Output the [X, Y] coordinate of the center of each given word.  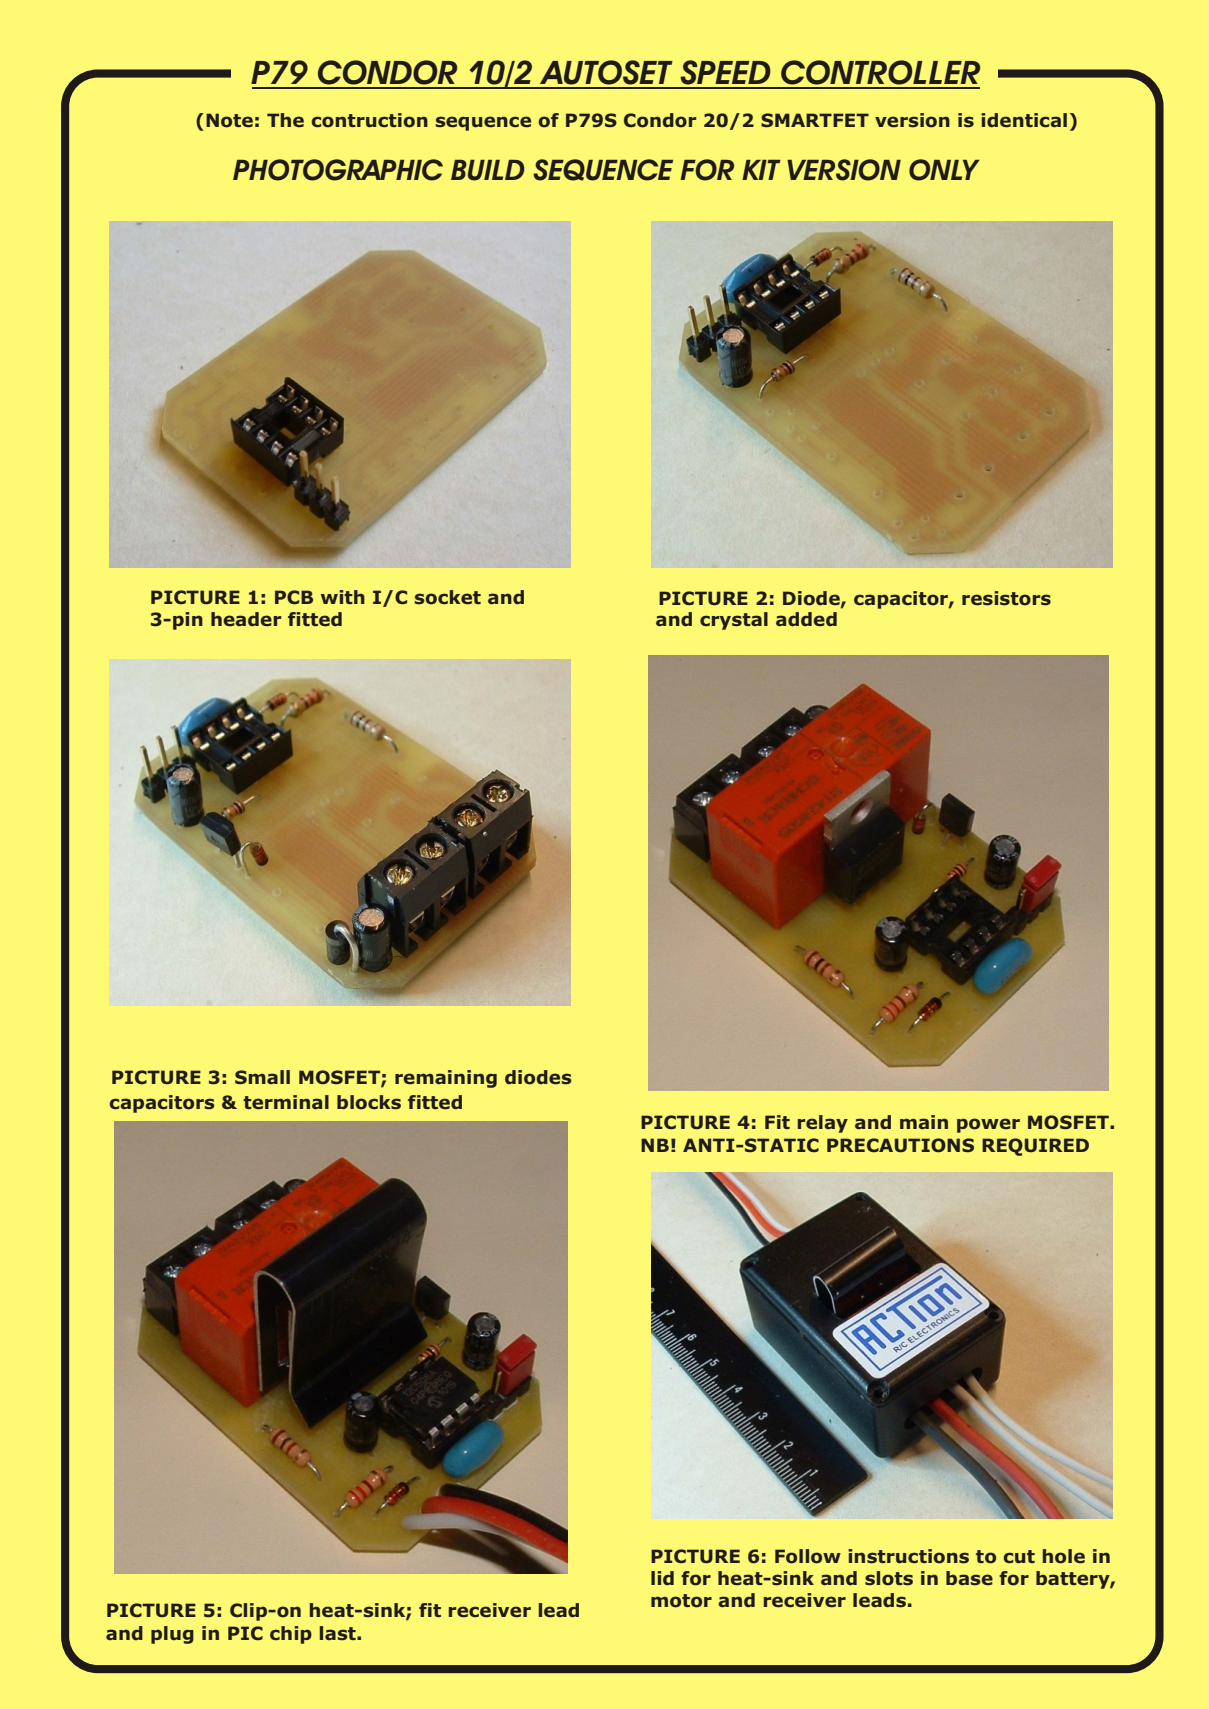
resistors [1006, 598]
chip [291, 1635]
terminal [286, 1102]
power [988, 1125]
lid [662, 1578]
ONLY [944, 170]
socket [448, 597]
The [285, 120]
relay [823, 1124]
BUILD [488, 170]
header [246, 619]
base [969, 1578]
